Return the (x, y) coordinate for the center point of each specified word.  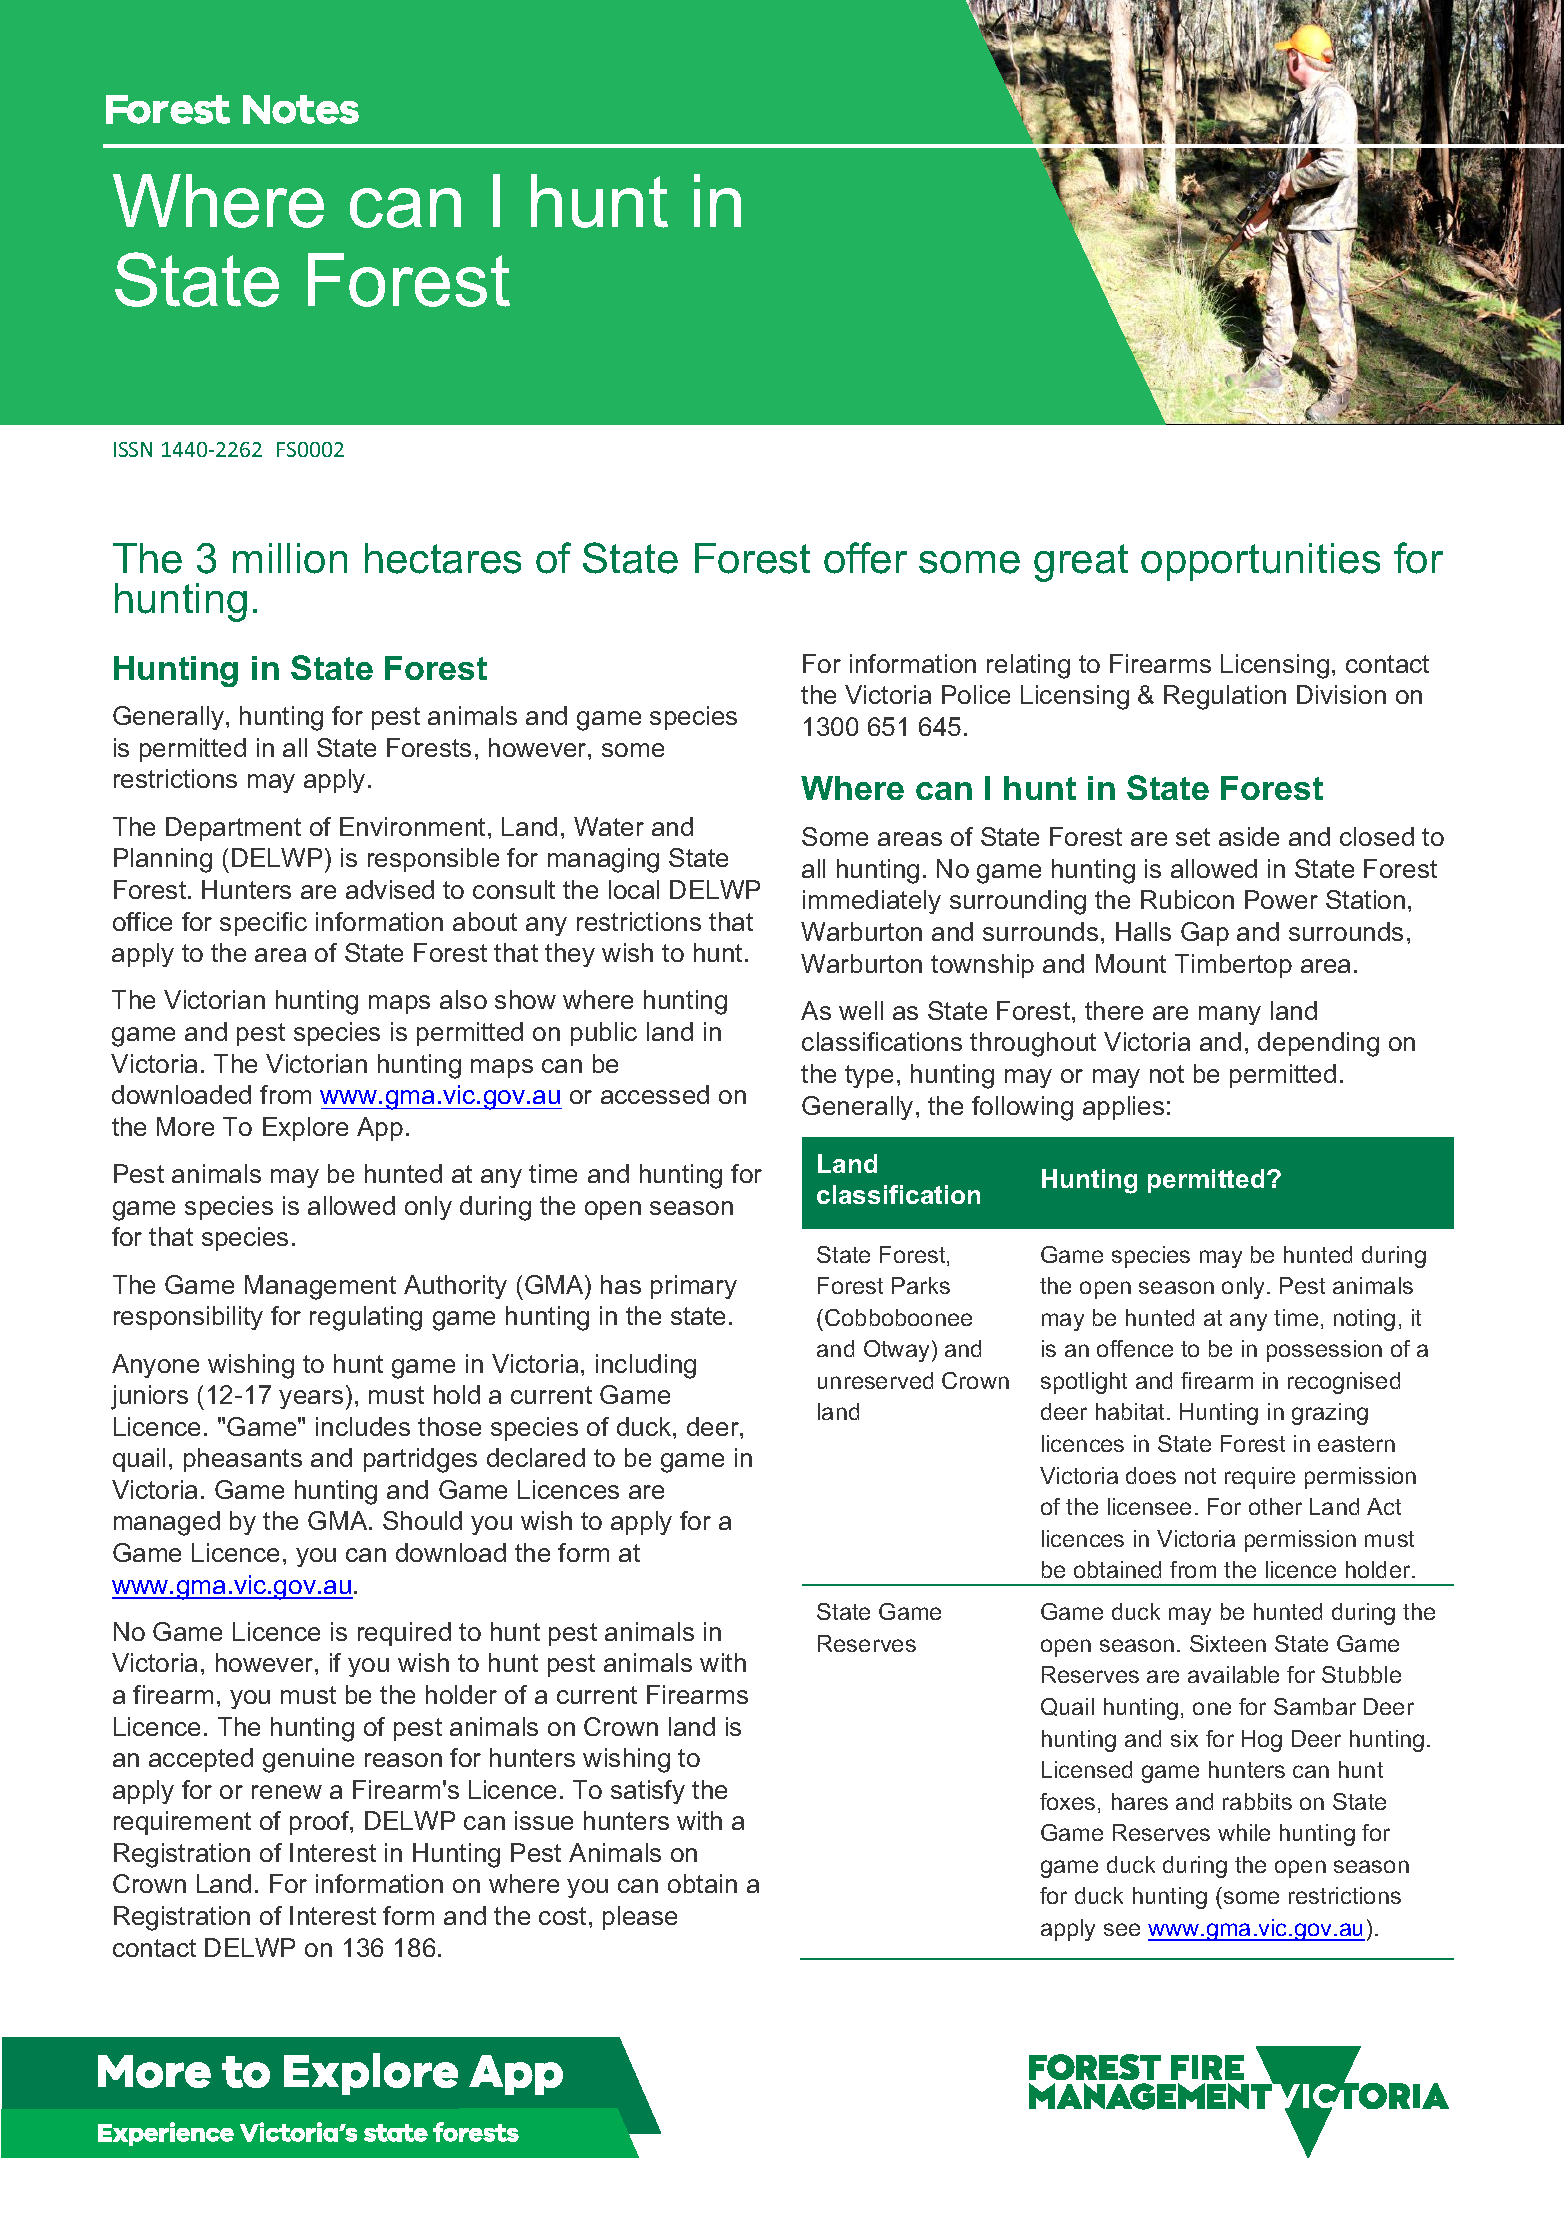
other (1275, 1506)
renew (287, 1792)
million (290, 558)
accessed (655, 1094)
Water (609, 826)
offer (865, 558)
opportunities (1260, 562)
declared (536, 1457)
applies (1123, 1108)
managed (167, 1523)
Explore (305, 1129)
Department (233, 829)
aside (1249, 836)
